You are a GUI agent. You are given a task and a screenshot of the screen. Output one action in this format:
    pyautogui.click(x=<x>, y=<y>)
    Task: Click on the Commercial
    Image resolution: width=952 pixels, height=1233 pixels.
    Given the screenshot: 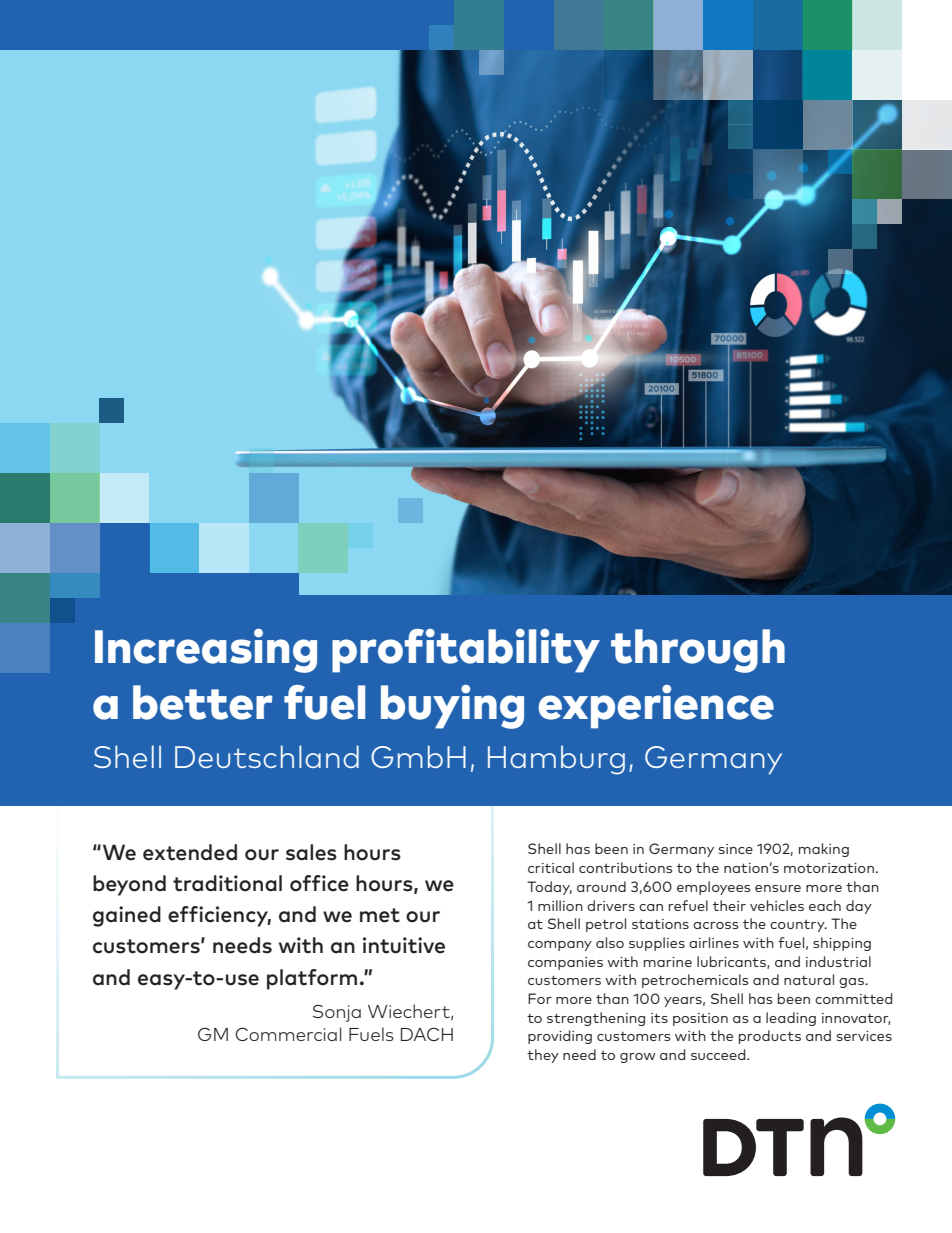 What is the action you would take?
    pyautogui.click(x=288, y=1034)
